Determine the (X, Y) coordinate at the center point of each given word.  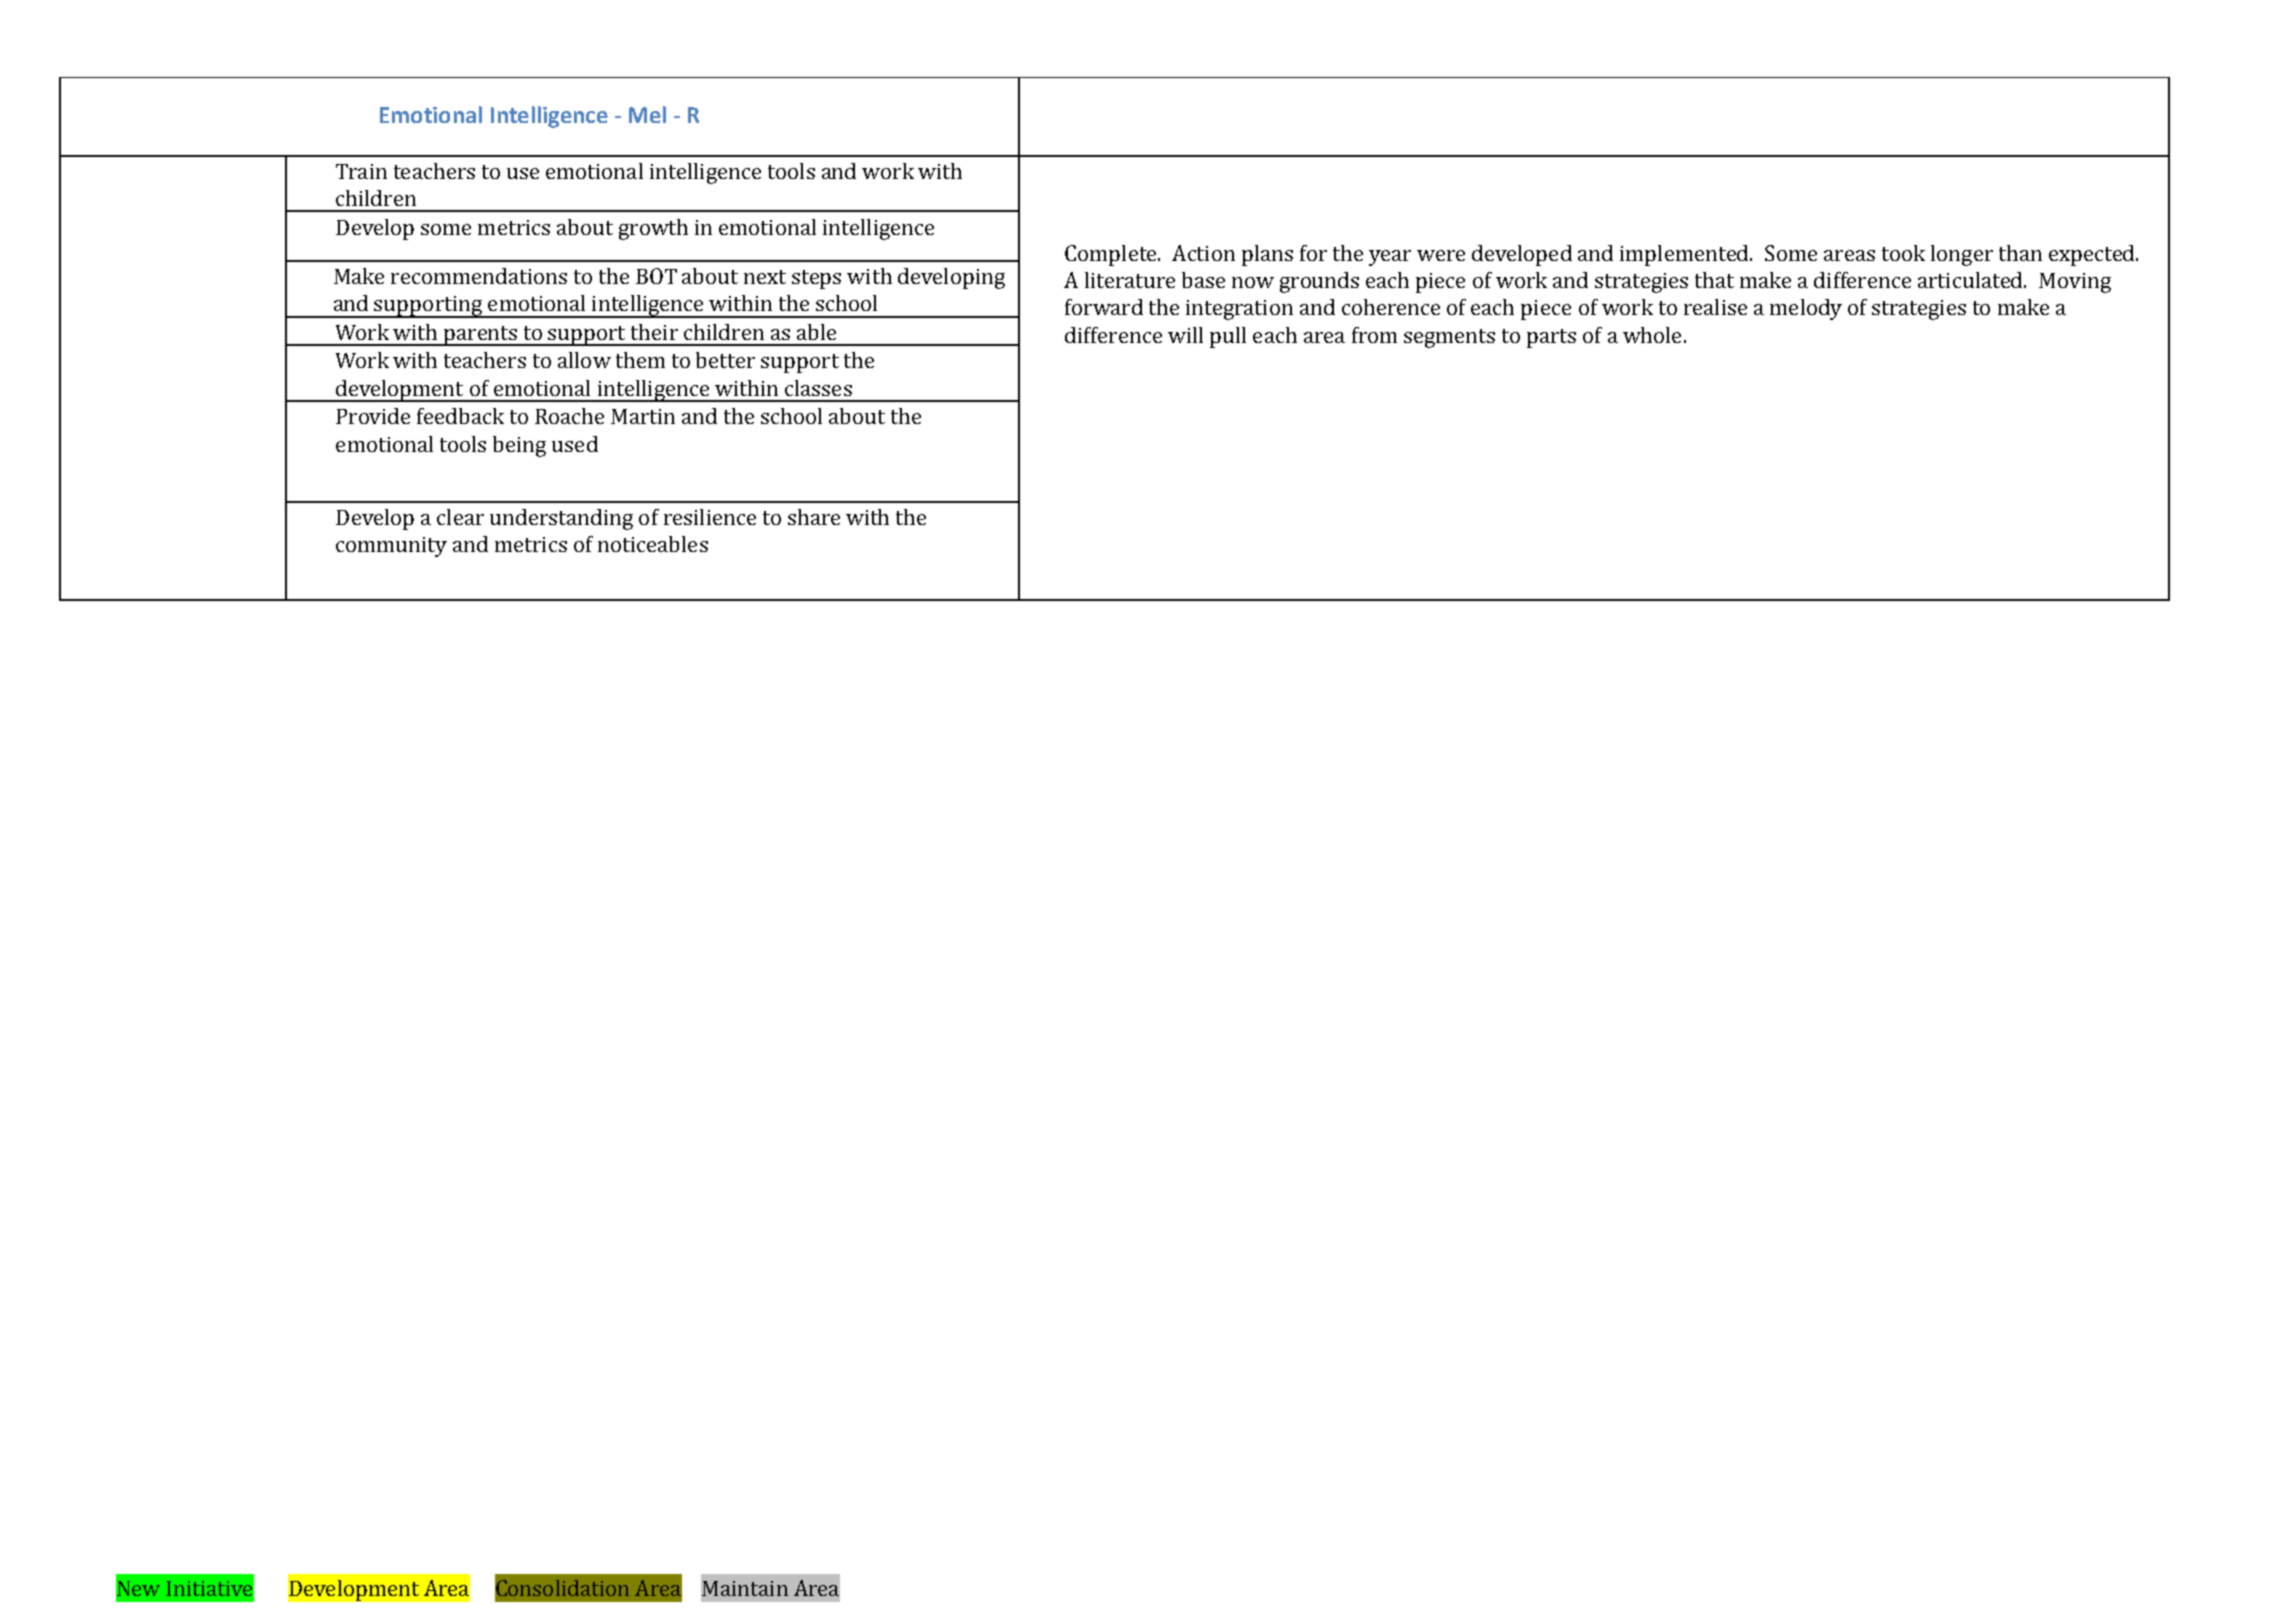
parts (1551, 338)
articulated (1971, 280)
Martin (643, 416)
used (575, 444)
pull (1228, 337)
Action (1203, 253)
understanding (561, 519)
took (1903, 253)
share (814, 517)
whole (1652, 335)
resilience (710, 517)
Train (361, 171)
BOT (656, 276)
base (1203, 280)
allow (584, 360)
